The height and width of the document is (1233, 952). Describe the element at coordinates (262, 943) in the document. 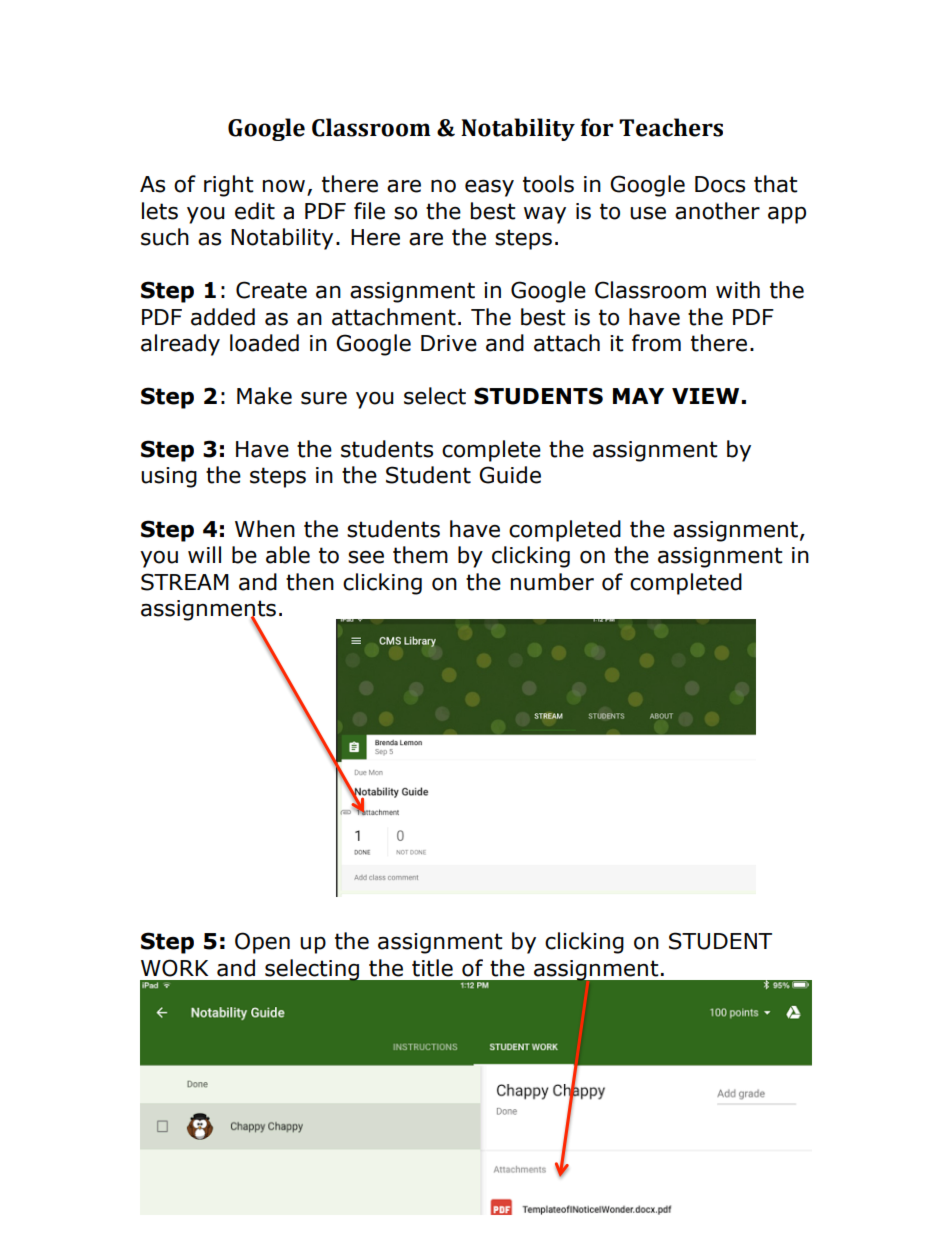

I see `Open` at that location.
